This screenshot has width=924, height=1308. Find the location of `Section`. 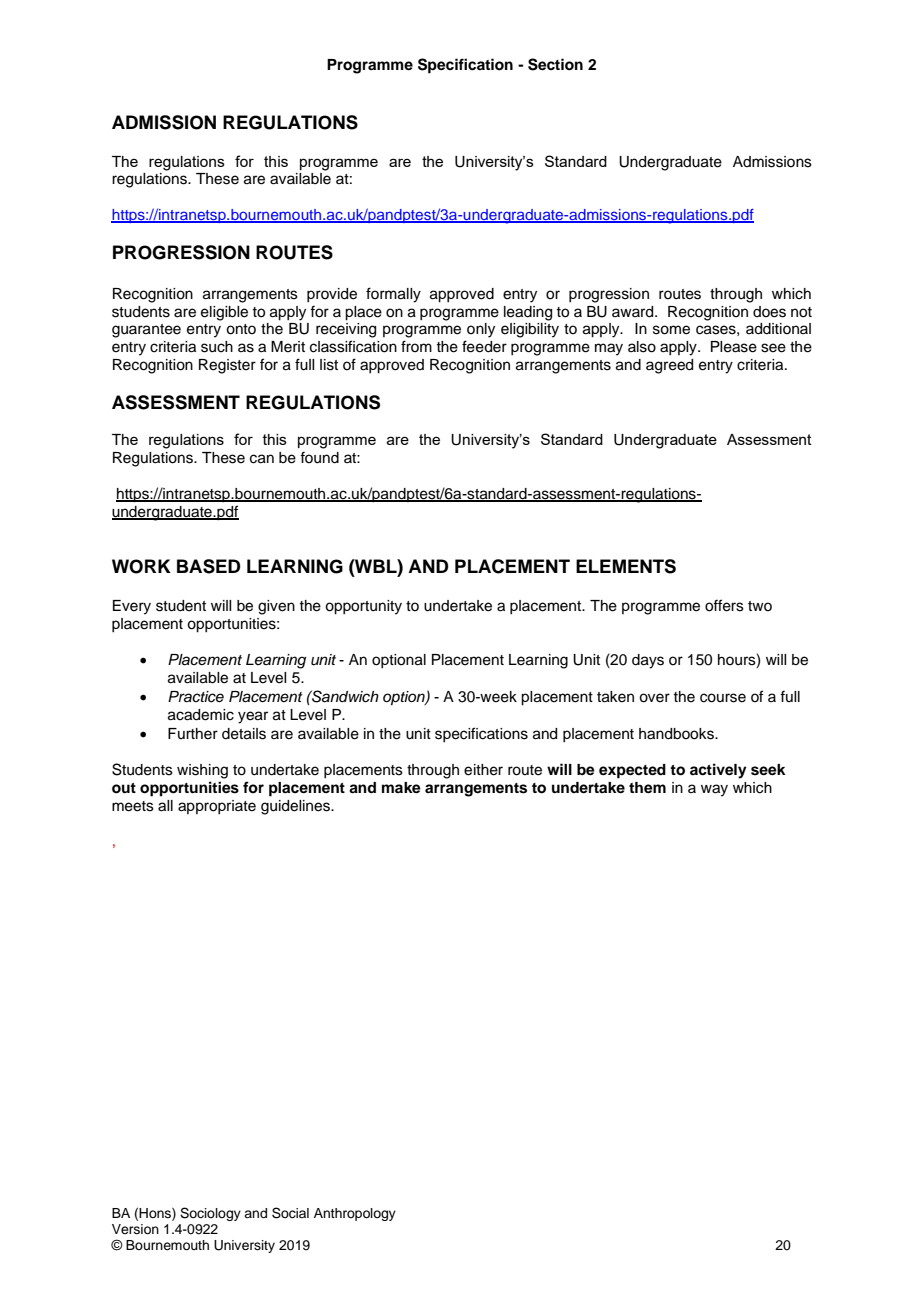

Section is located at coordinates (555, 64).
